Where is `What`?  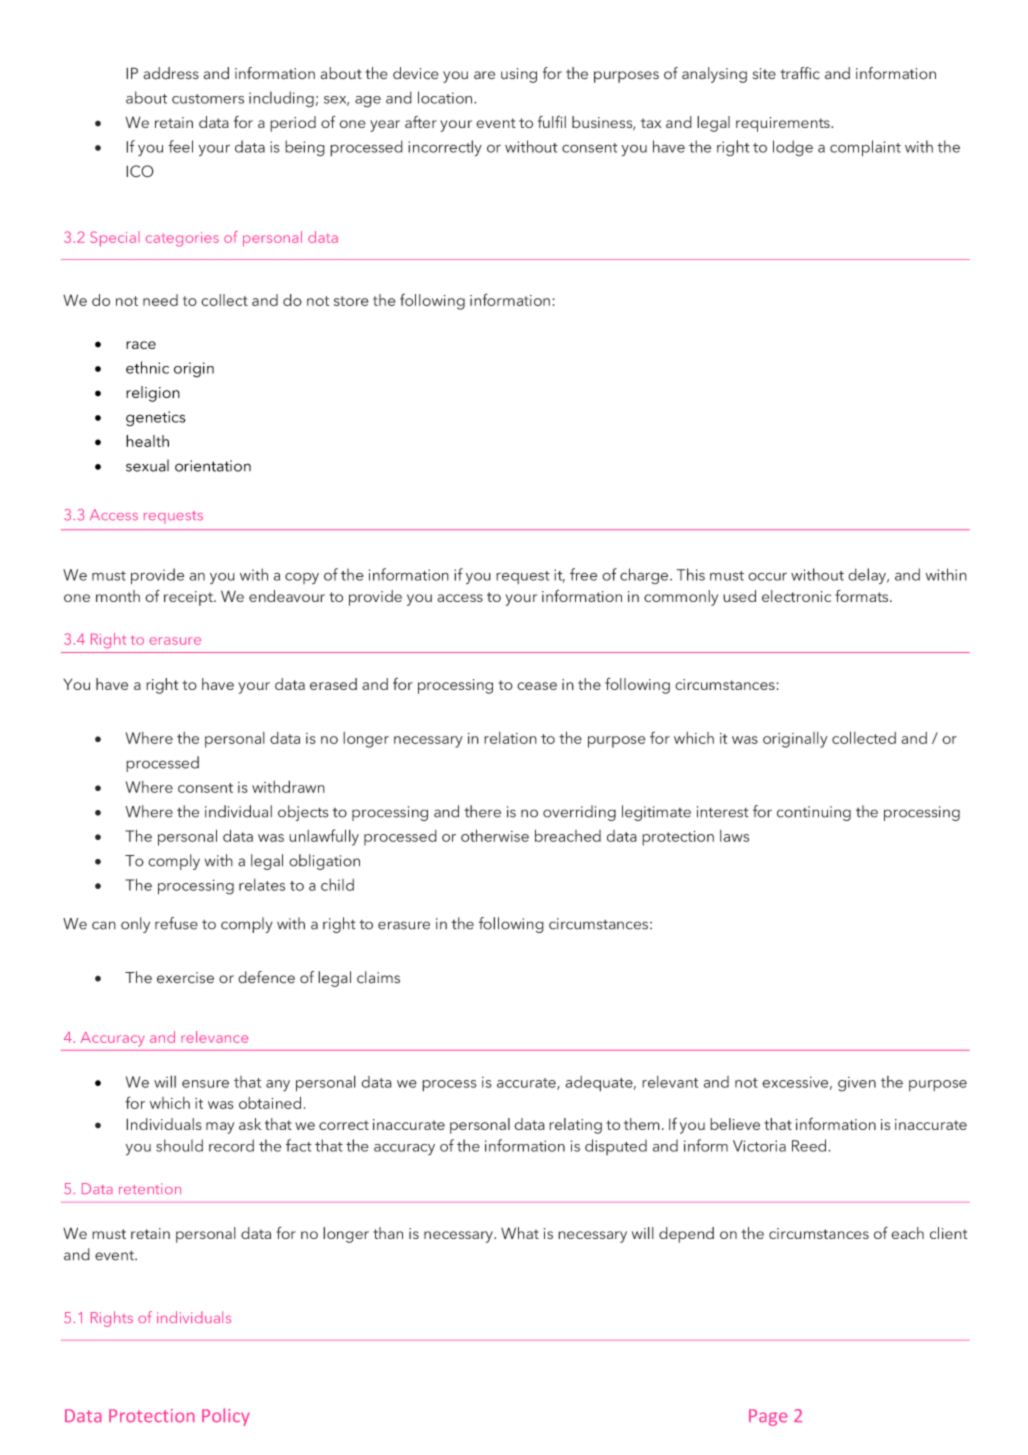
What is located at coordinates (520, 1233).
